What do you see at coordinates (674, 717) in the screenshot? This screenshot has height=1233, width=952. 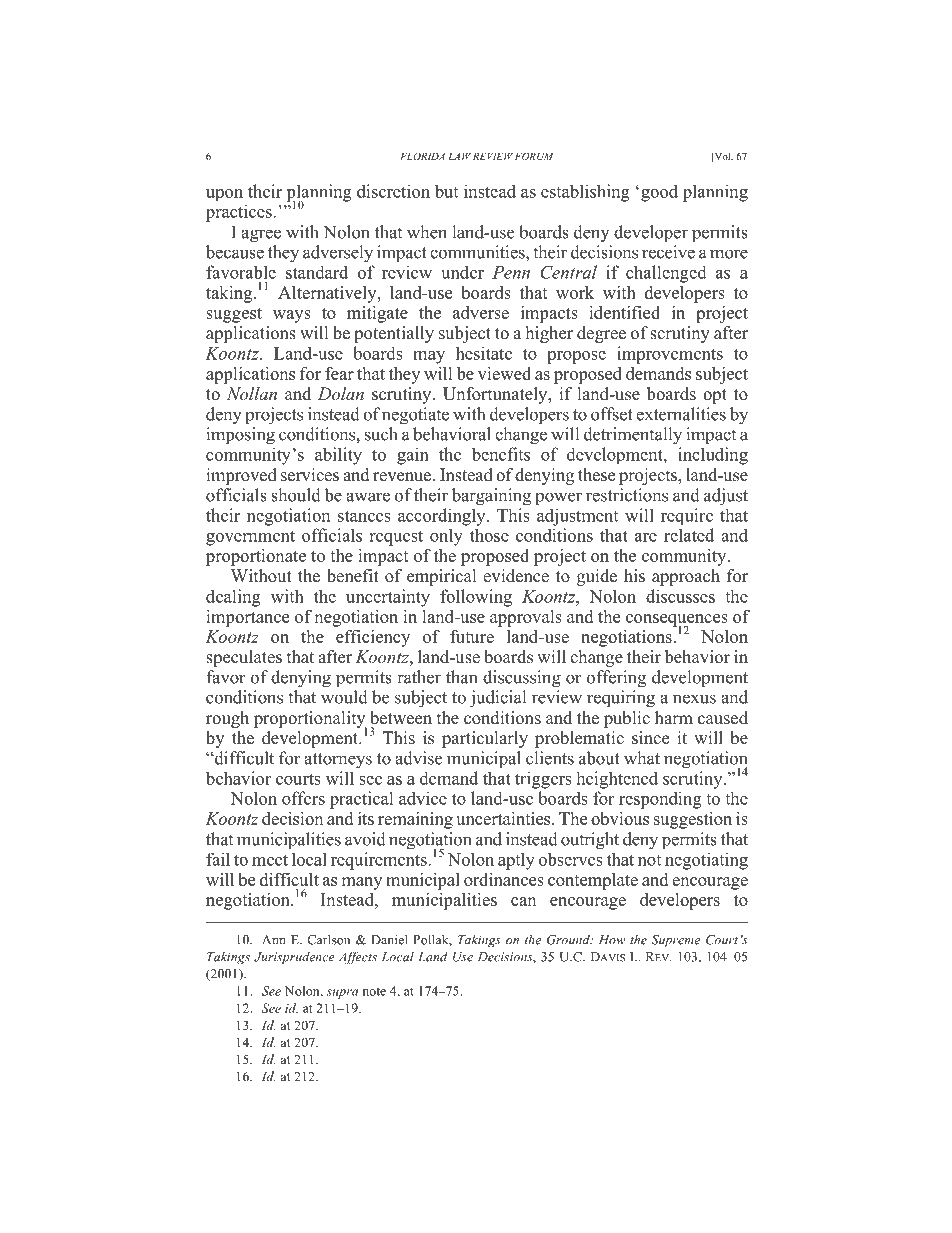 I see `harm` at bounding box center [674, 717].
